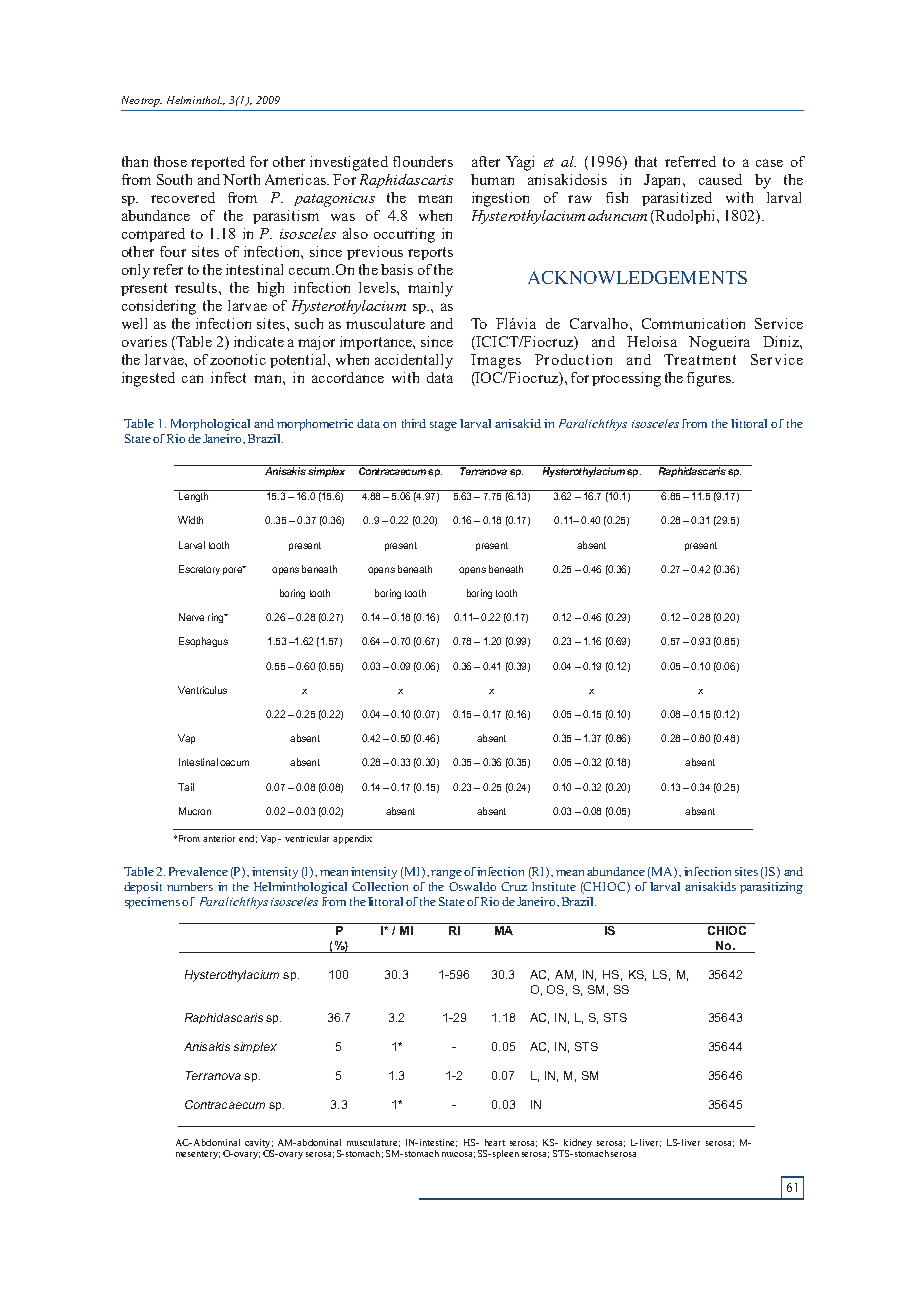  What do you see at coordinates (238, 359) in the page?
I see `zoonotic` at bounding box center [238, 359].
